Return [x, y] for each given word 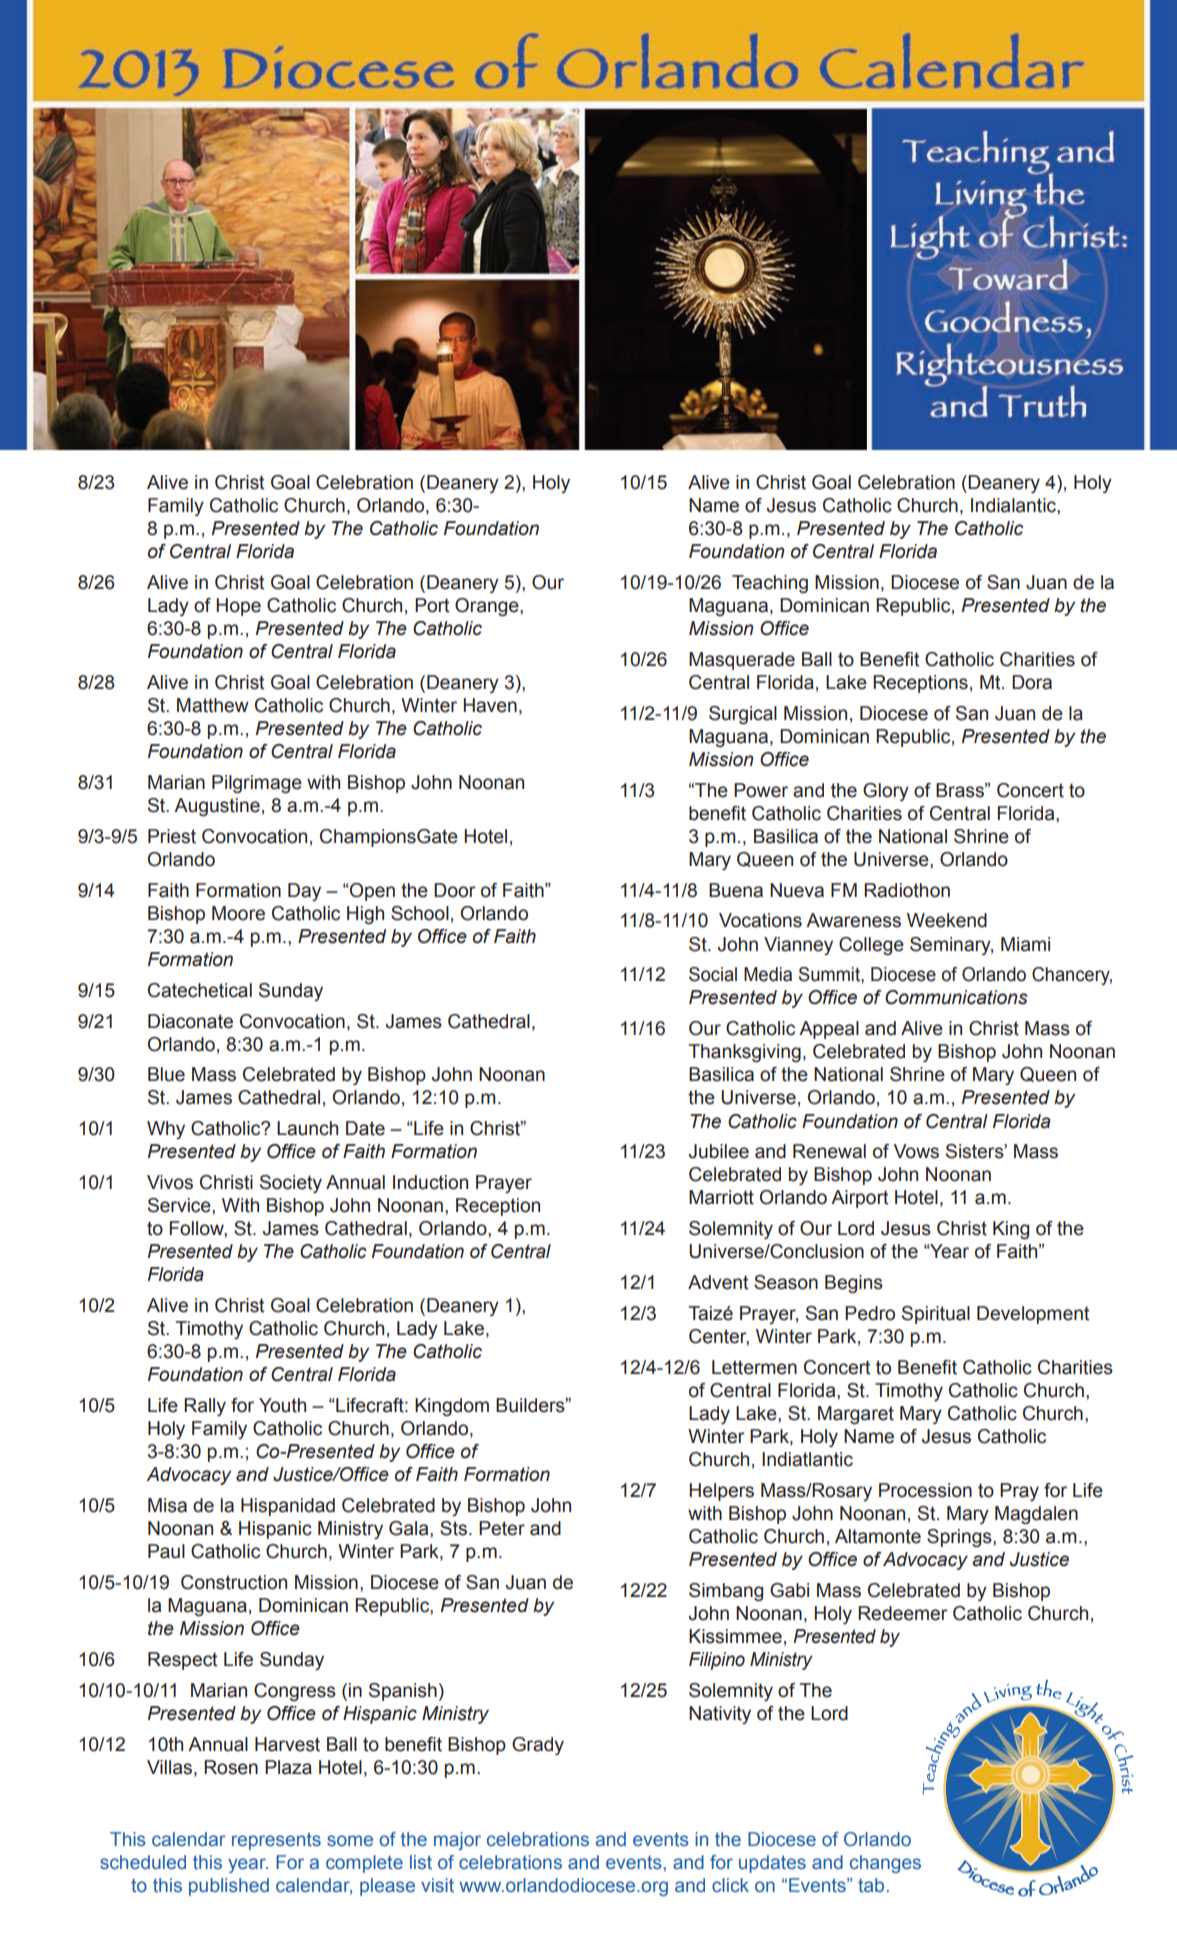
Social [713, 974]
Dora [1032, 682]
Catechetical [200, 990]
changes [885, 1864]
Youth [282, 1405]
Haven [490, 705]
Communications [956, 997]
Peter [502, 1528]
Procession [925, 1490]
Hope [238, 607]
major [457, 1841]
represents [276, 1841]
